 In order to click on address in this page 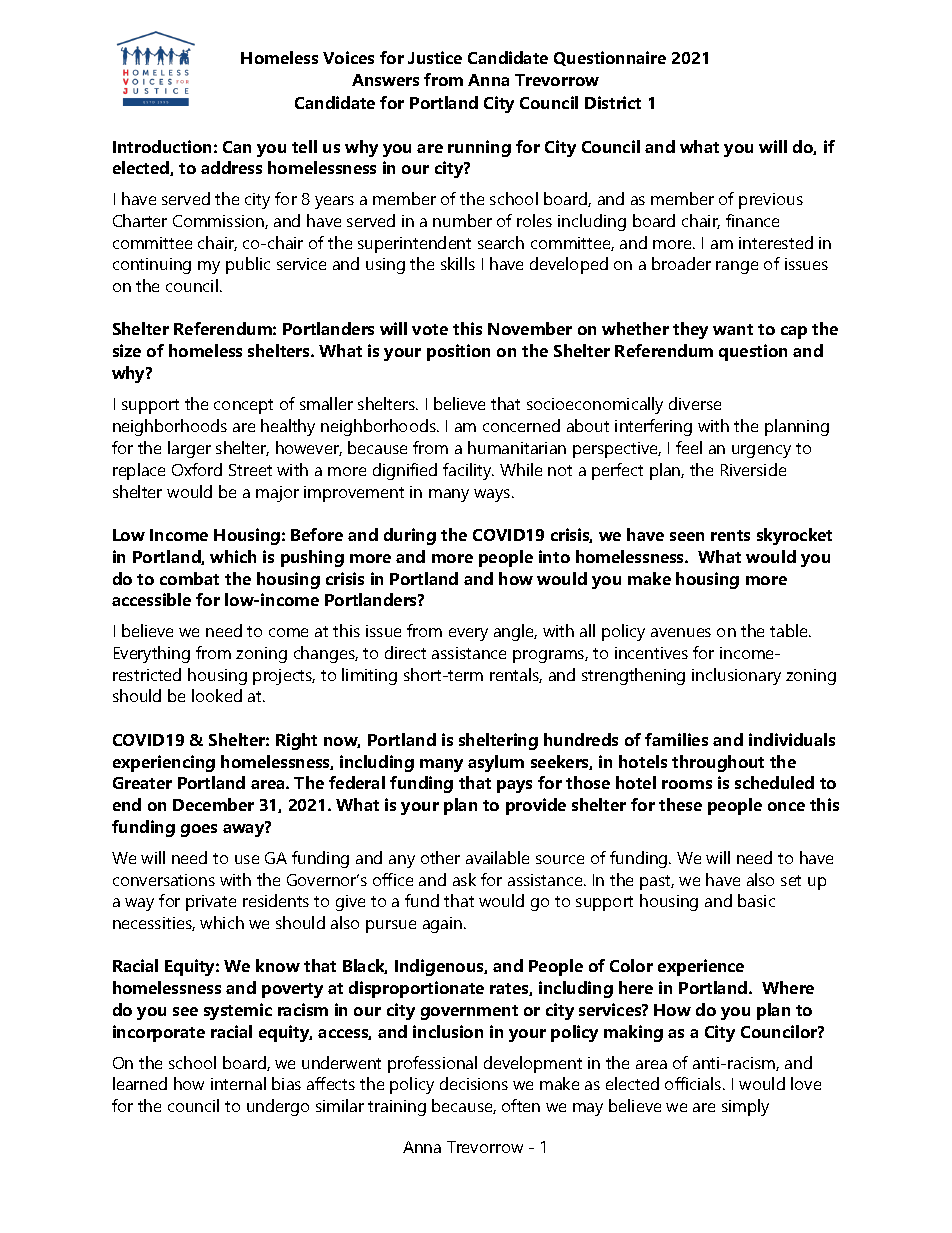, I will do `click(231, 167)`.
